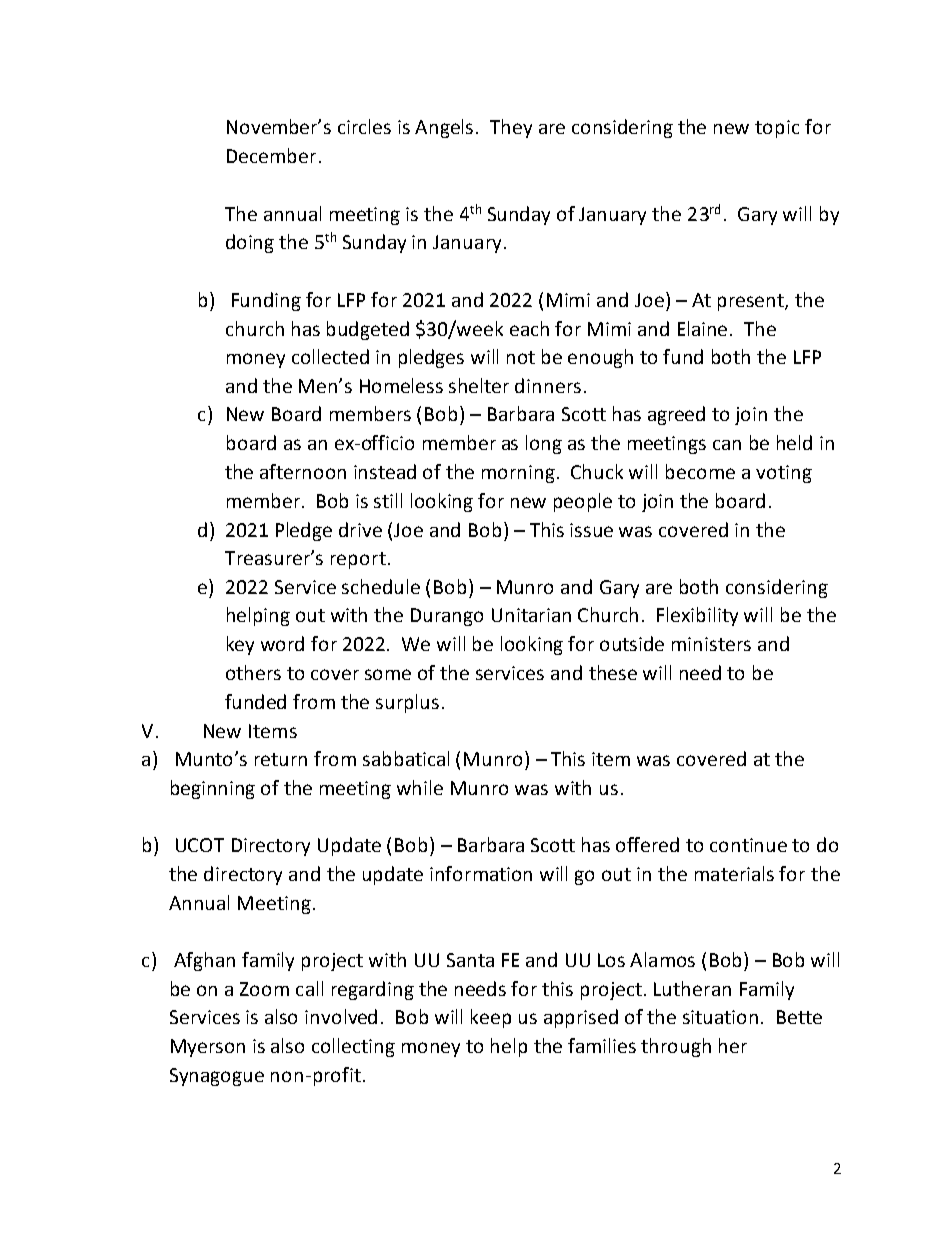 This screenshot has width=952, height=1233. I want to click on December, so click(271, 155).
